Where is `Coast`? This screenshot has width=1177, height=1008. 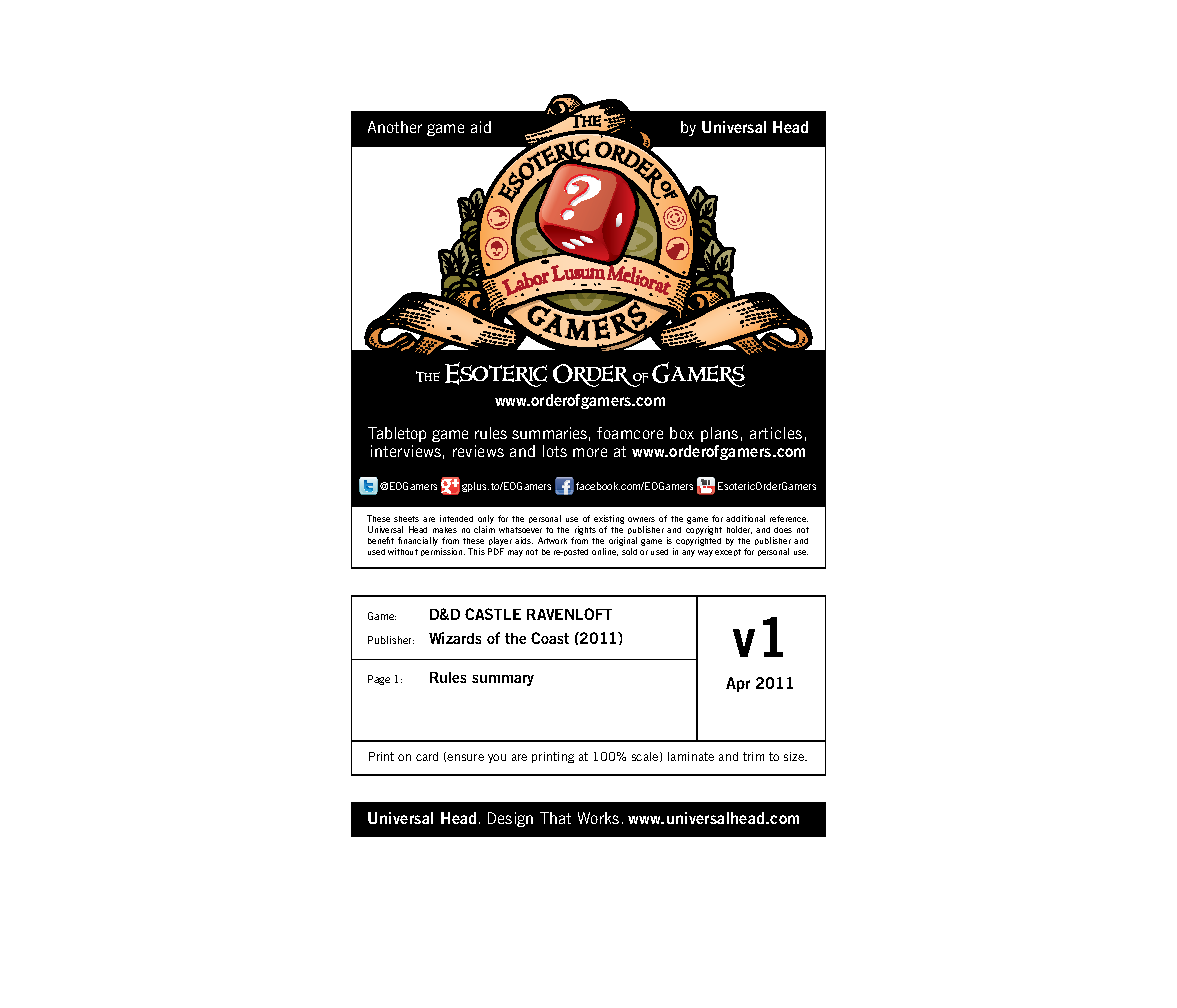
Coast is located at coordinates (550, 638).
